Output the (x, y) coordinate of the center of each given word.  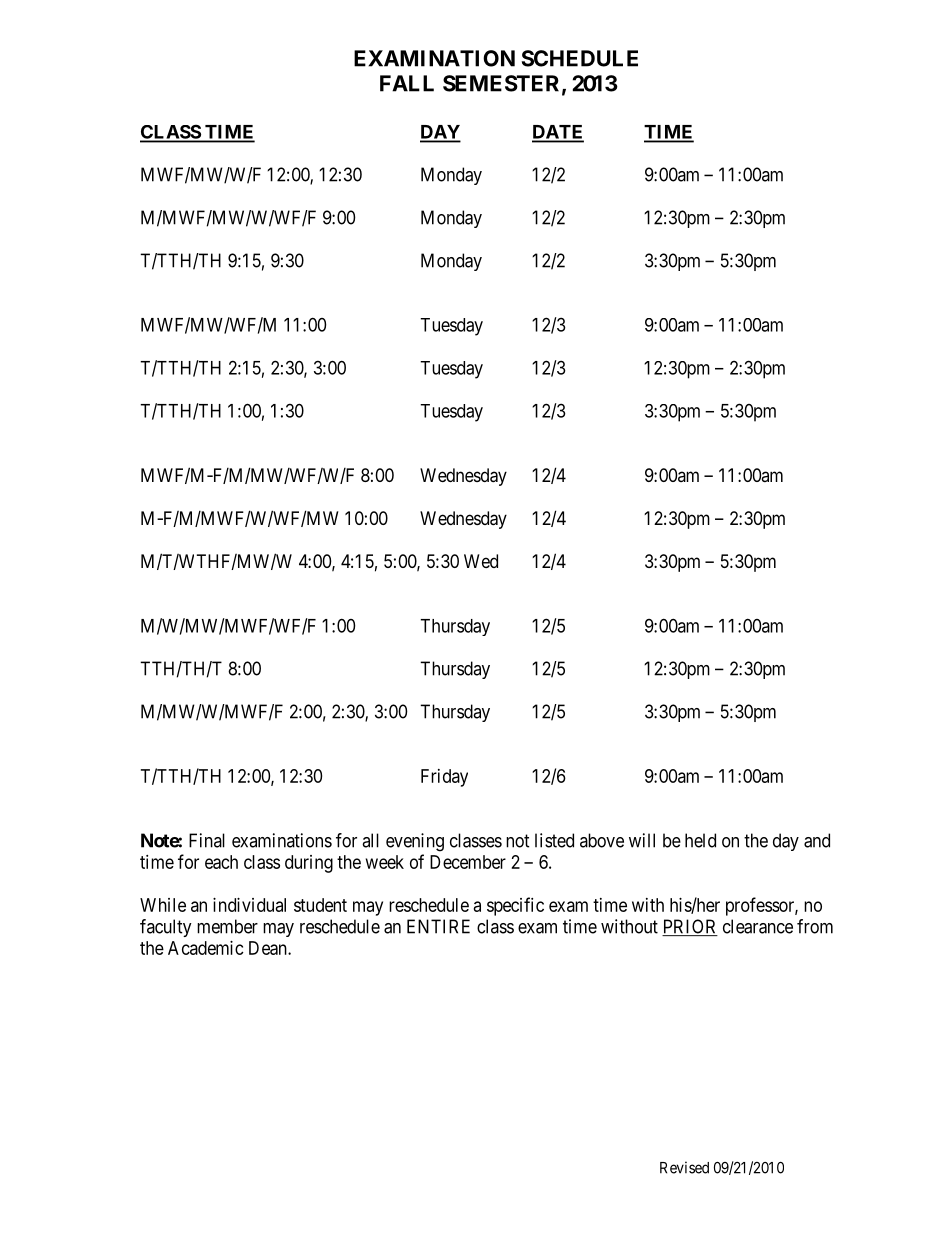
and (817, 840)
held (700, 840)
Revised (684, 1167)
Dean (269, 948)
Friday (444, 778)
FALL (407, 83)
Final (207, 840)
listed (554, 840)
